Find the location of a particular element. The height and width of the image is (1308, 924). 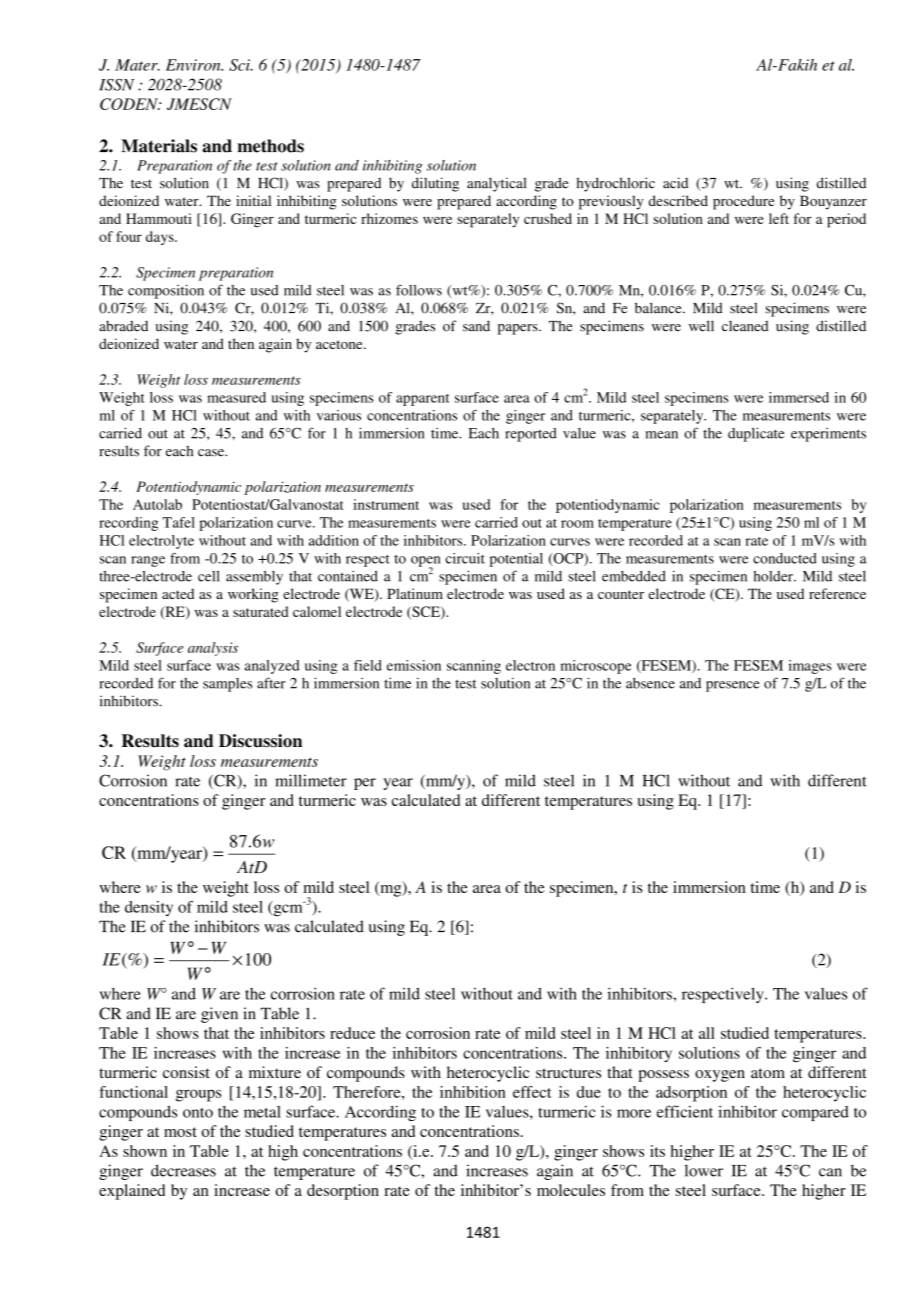

analytical is located at coordinates (496, 184).
